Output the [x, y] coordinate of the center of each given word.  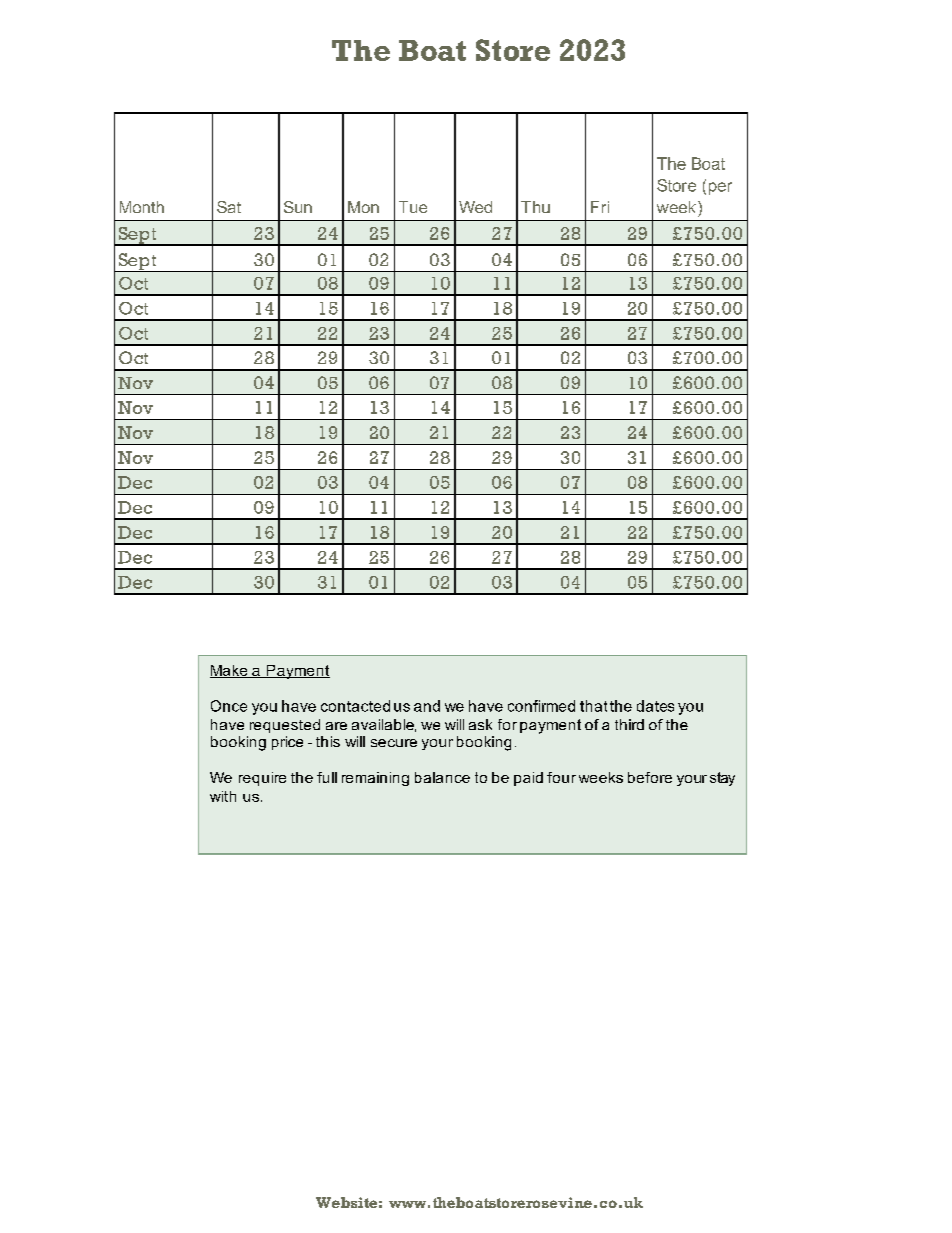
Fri [600, 207]
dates [655, 706]
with [223, 796]
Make [230, 671]
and [427, 706]
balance [442, 777]
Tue [413, 207]
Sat [229, 207]
